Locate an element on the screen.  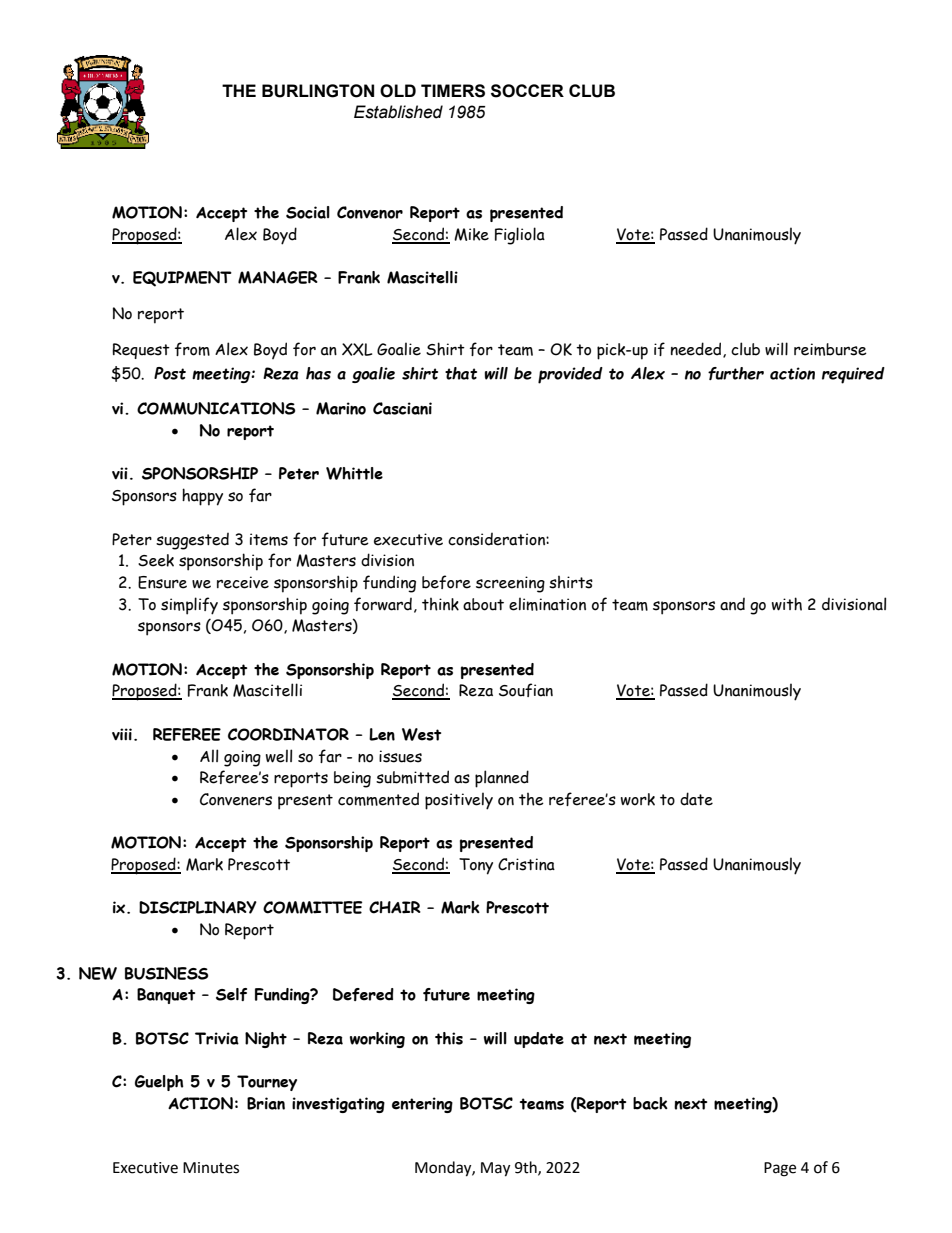
SOCCER is located at coordinates (527, 91).
